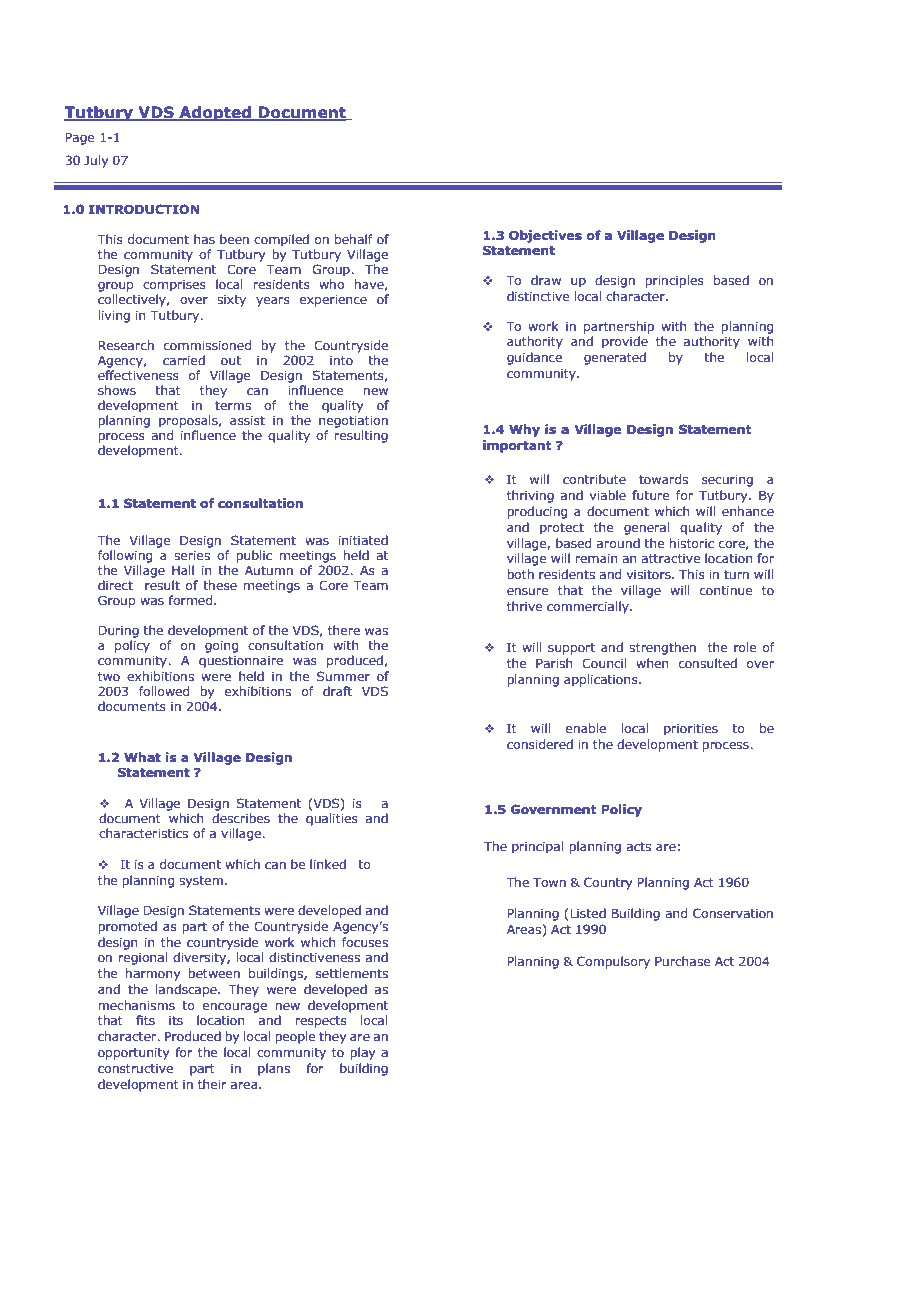  What do you see at coordinates (215, 113) in the document?
I see `Adopted` at bounding box center [215, 113].
